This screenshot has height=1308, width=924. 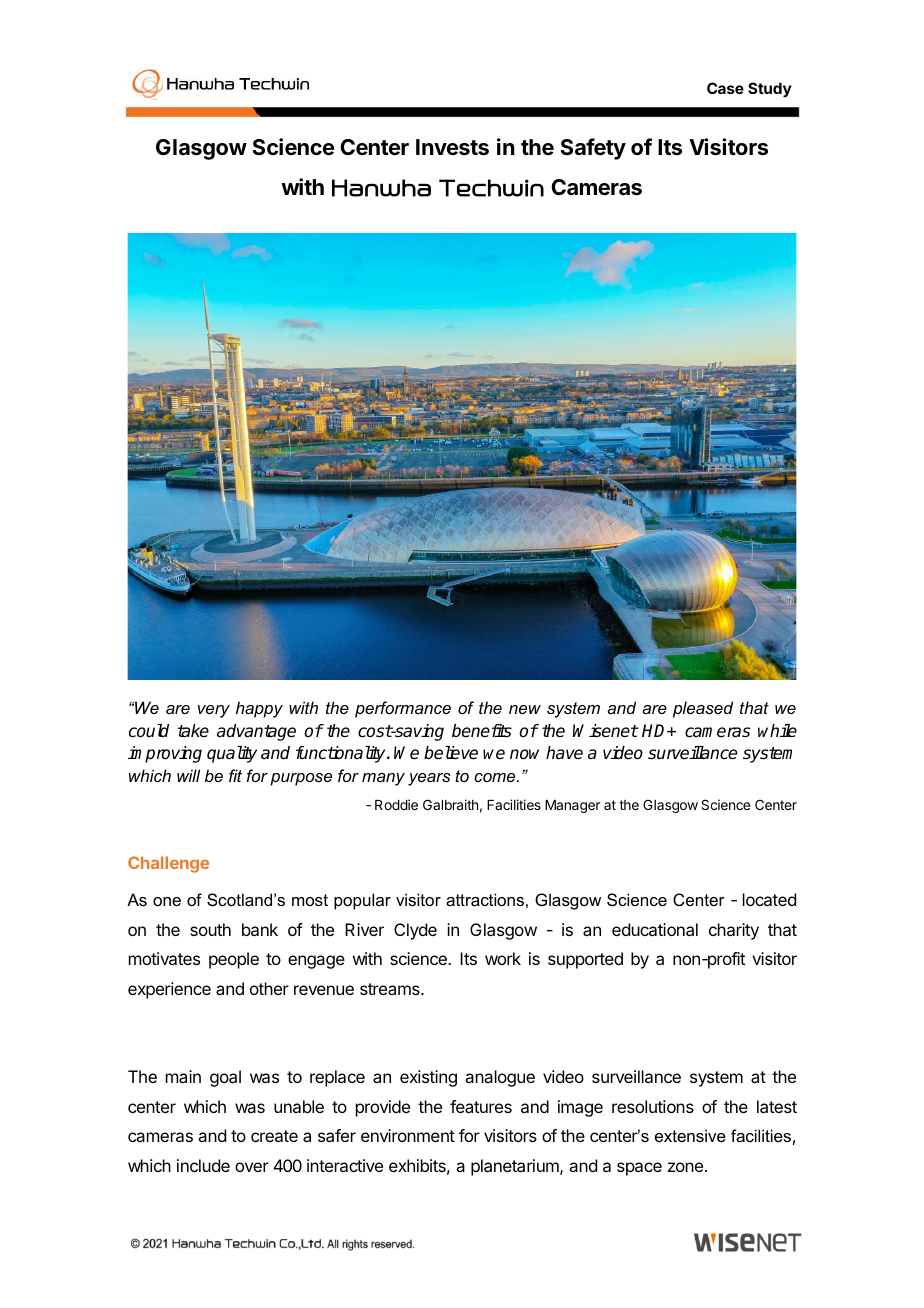 What do you see at coordinates (203, 1165) in the screenshot?
I see `include` at bounding box center [203, 1165].
